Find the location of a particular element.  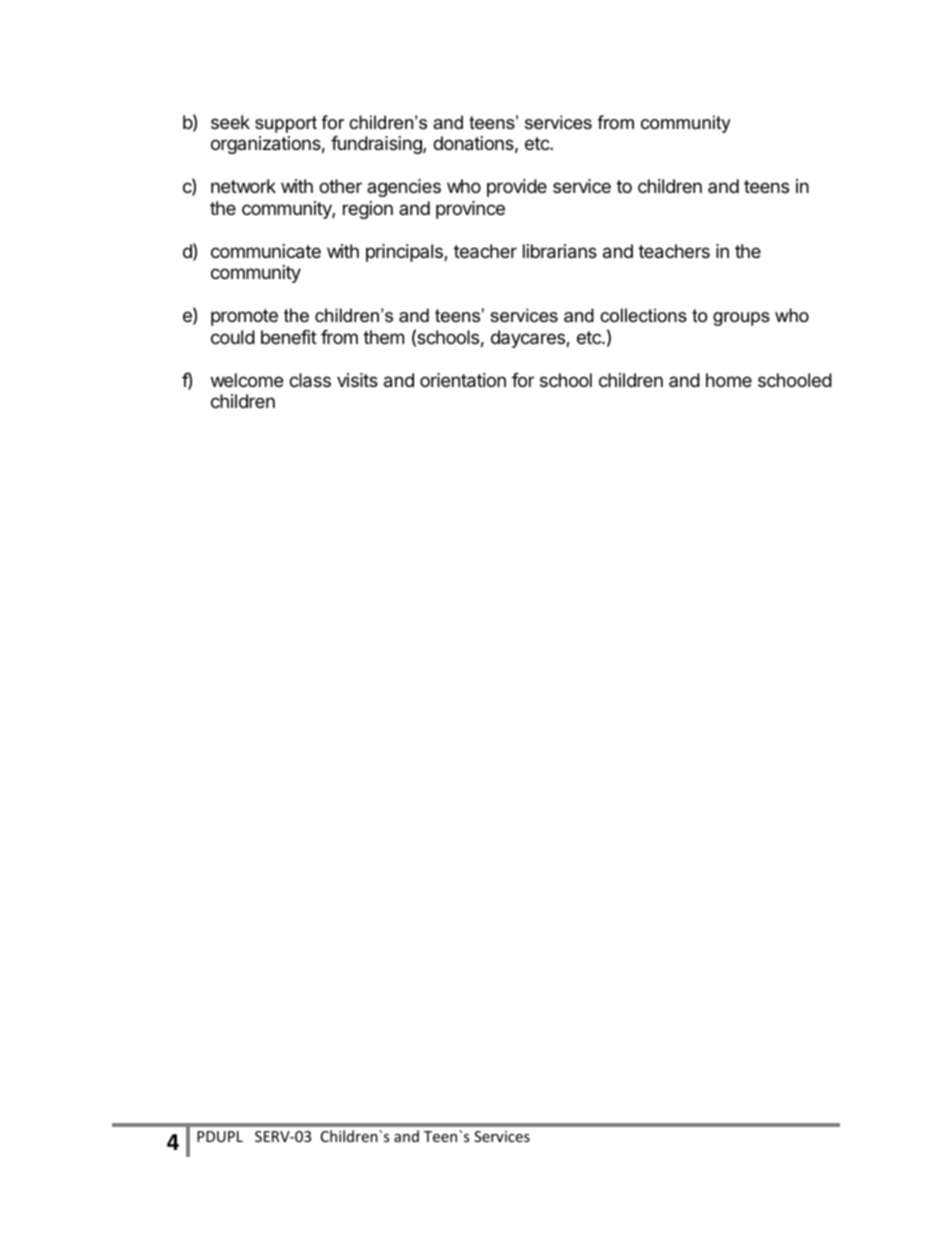

principals is located at coordinates (405, 253).
